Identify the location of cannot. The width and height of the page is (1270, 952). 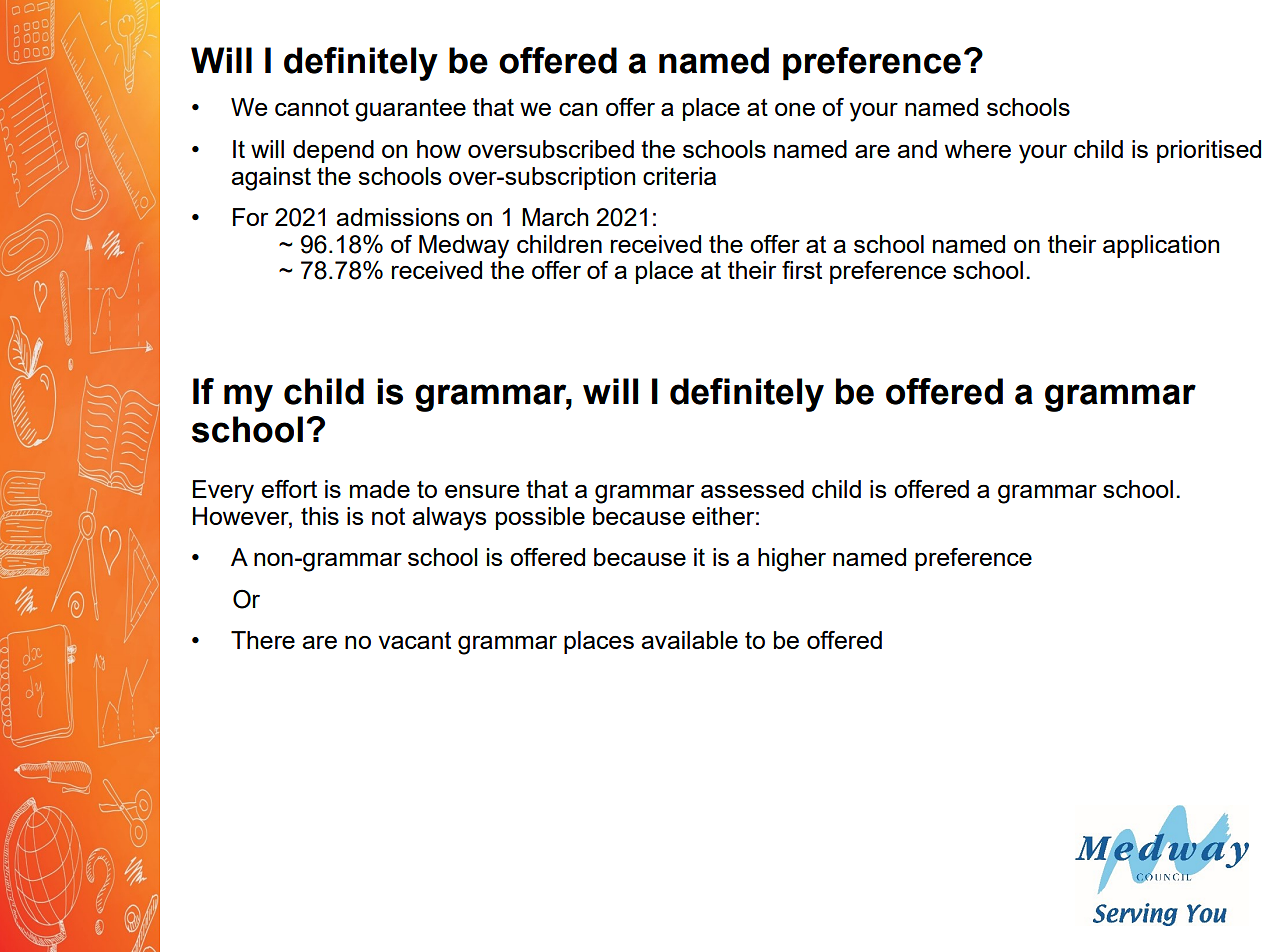
(312, 107).
